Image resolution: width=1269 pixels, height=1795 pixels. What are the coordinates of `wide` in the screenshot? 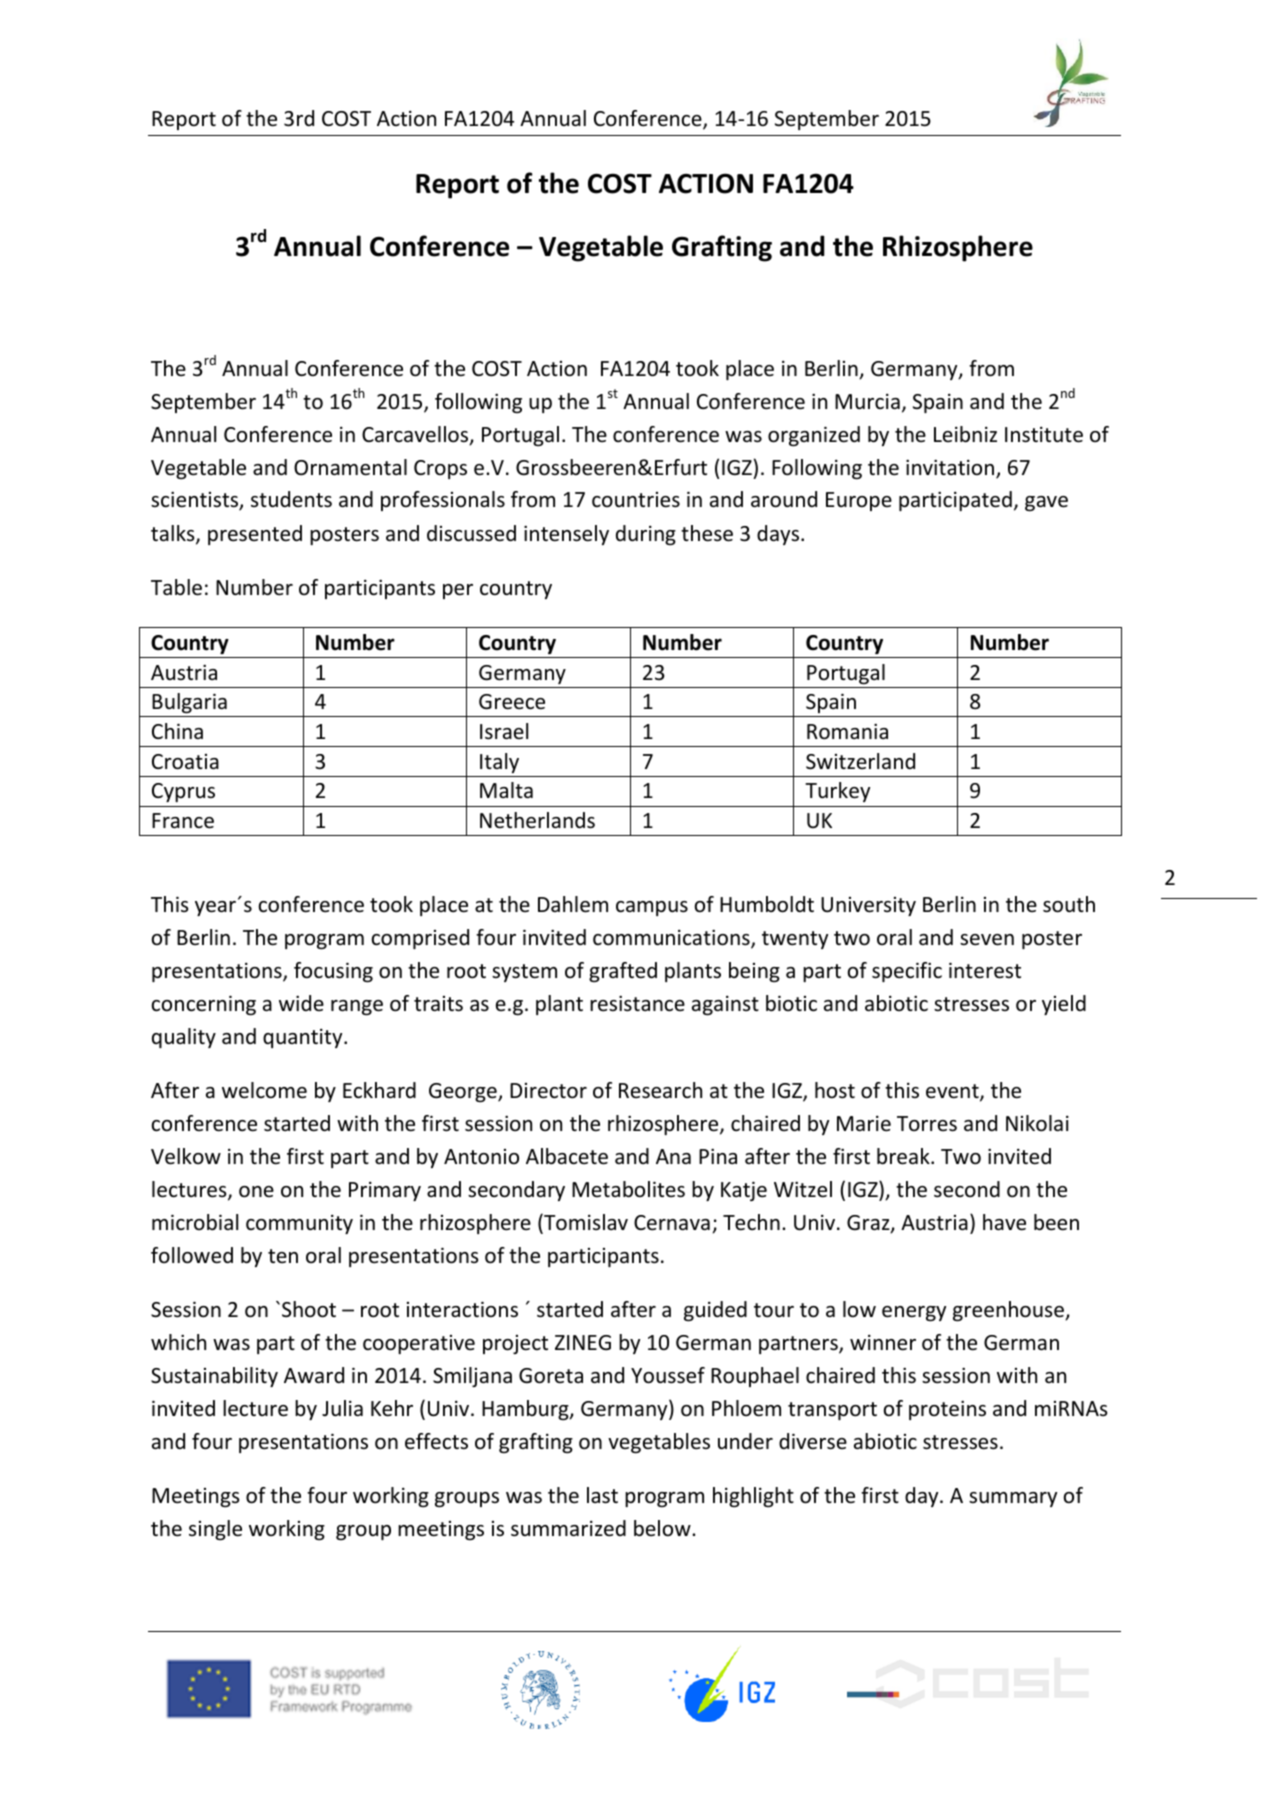 It's located at (301, 1003).
